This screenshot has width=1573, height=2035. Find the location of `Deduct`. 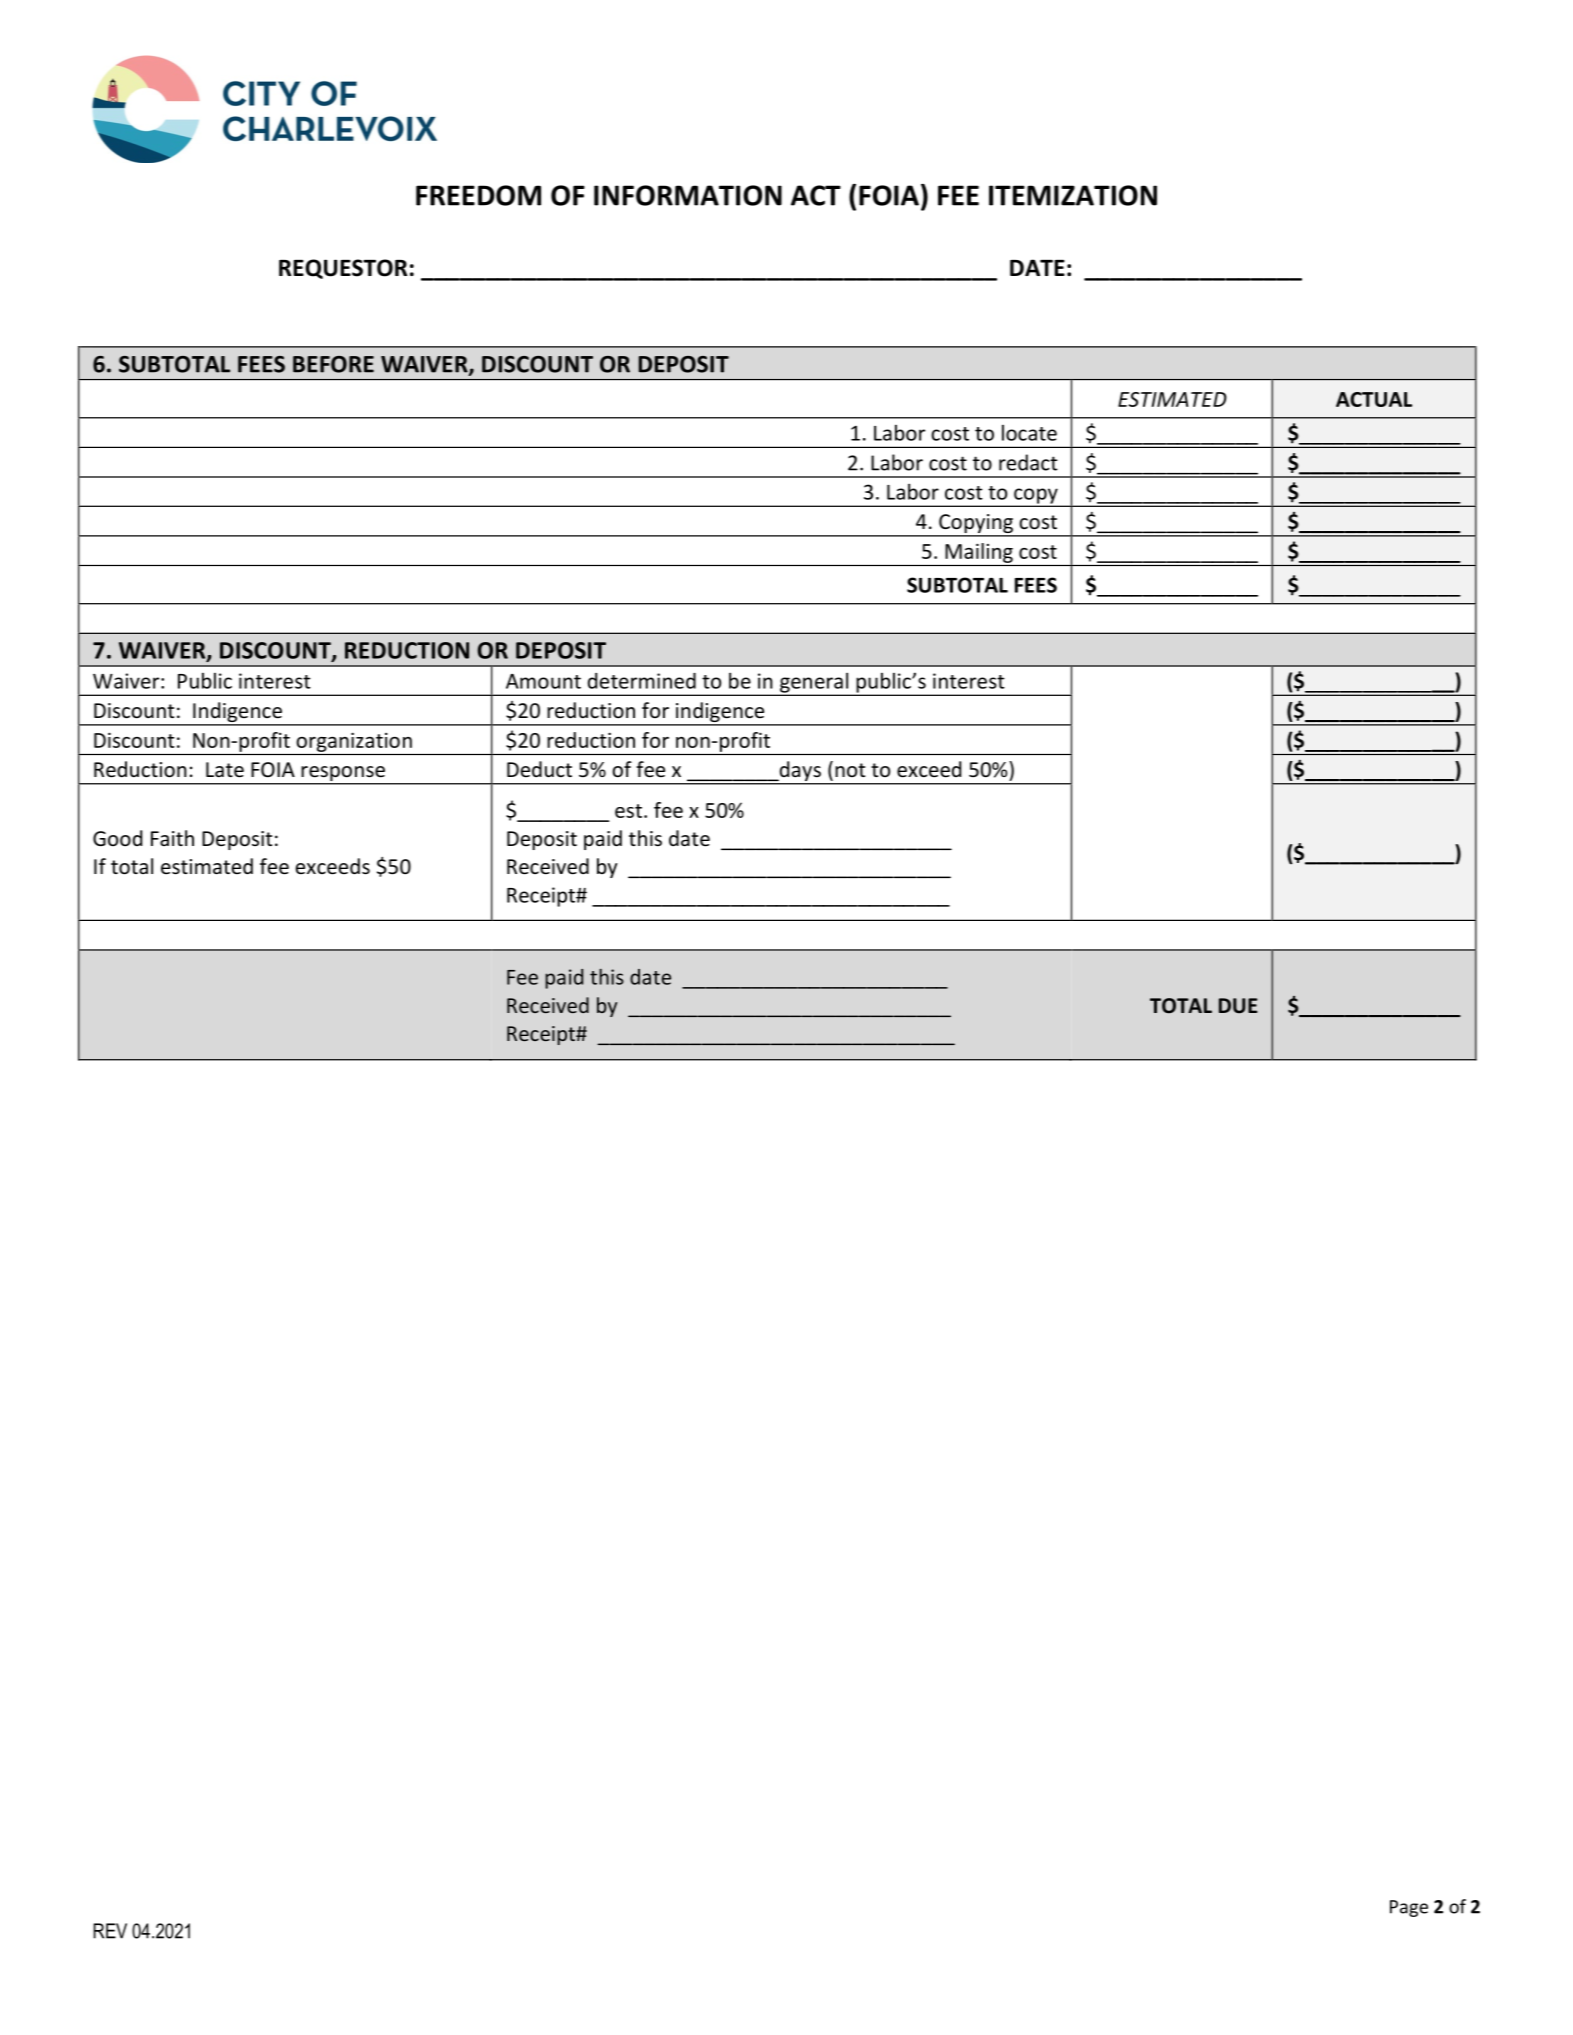

Deduct is located at coordinates (539, 769).
